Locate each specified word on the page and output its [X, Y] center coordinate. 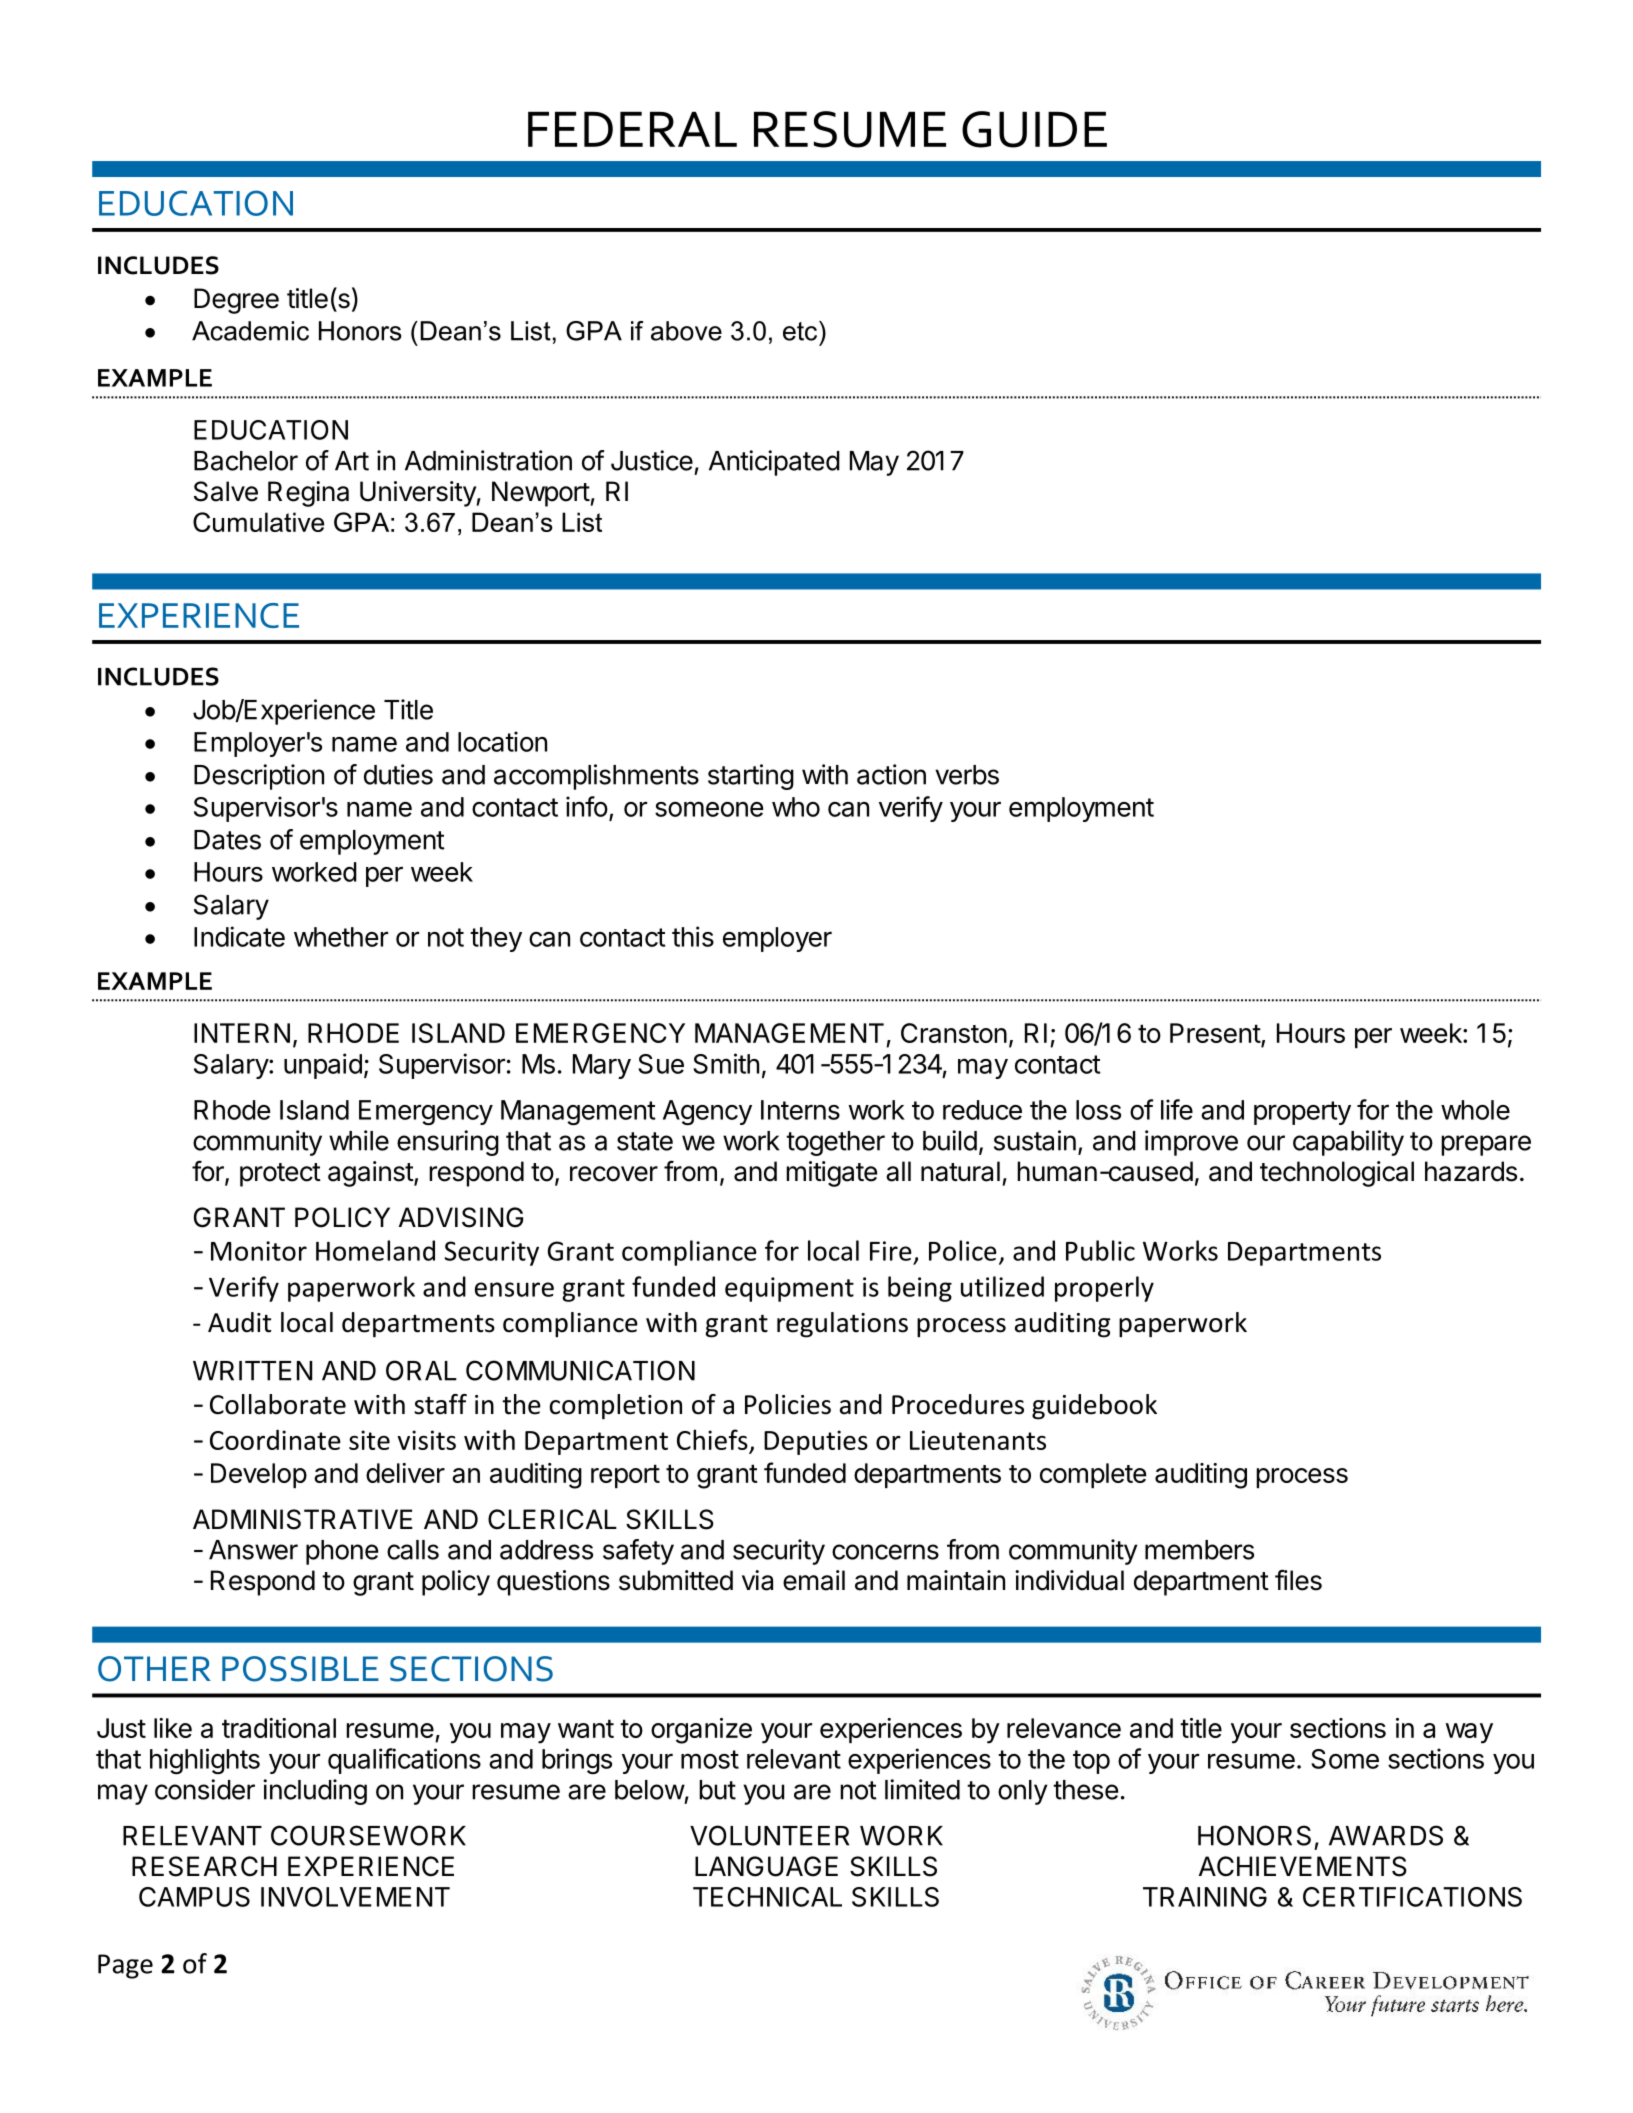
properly [1104, 1289]
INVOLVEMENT [355, 1897]
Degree [236, 301]
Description [259, 777]
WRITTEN [252, 1371]
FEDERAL [632, 129]
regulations [842, 1325]
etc [801, 331]
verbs [967, 775]
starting [751, 777]
